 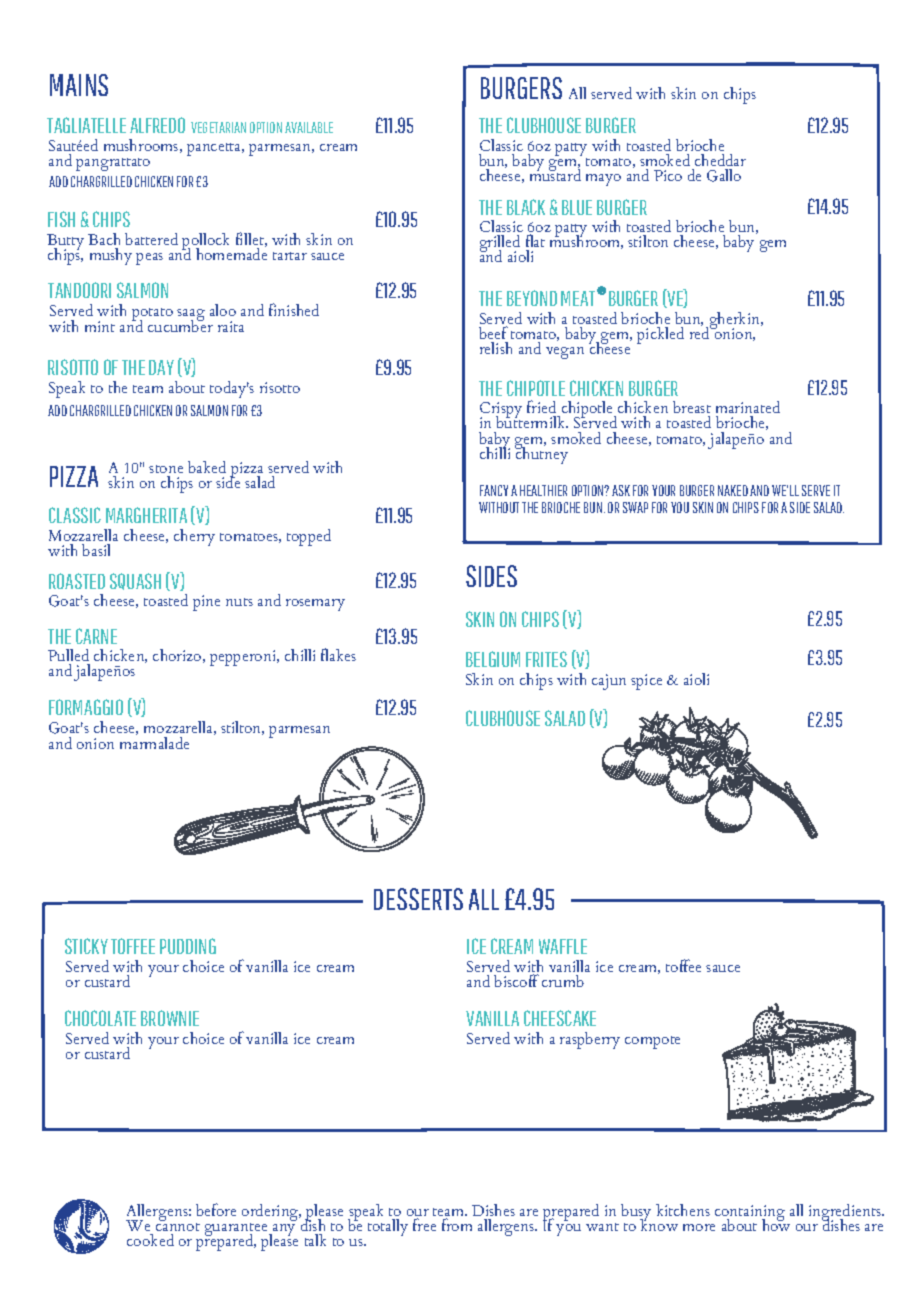 I want to click on cannot, so click(x=178, y=1229).
